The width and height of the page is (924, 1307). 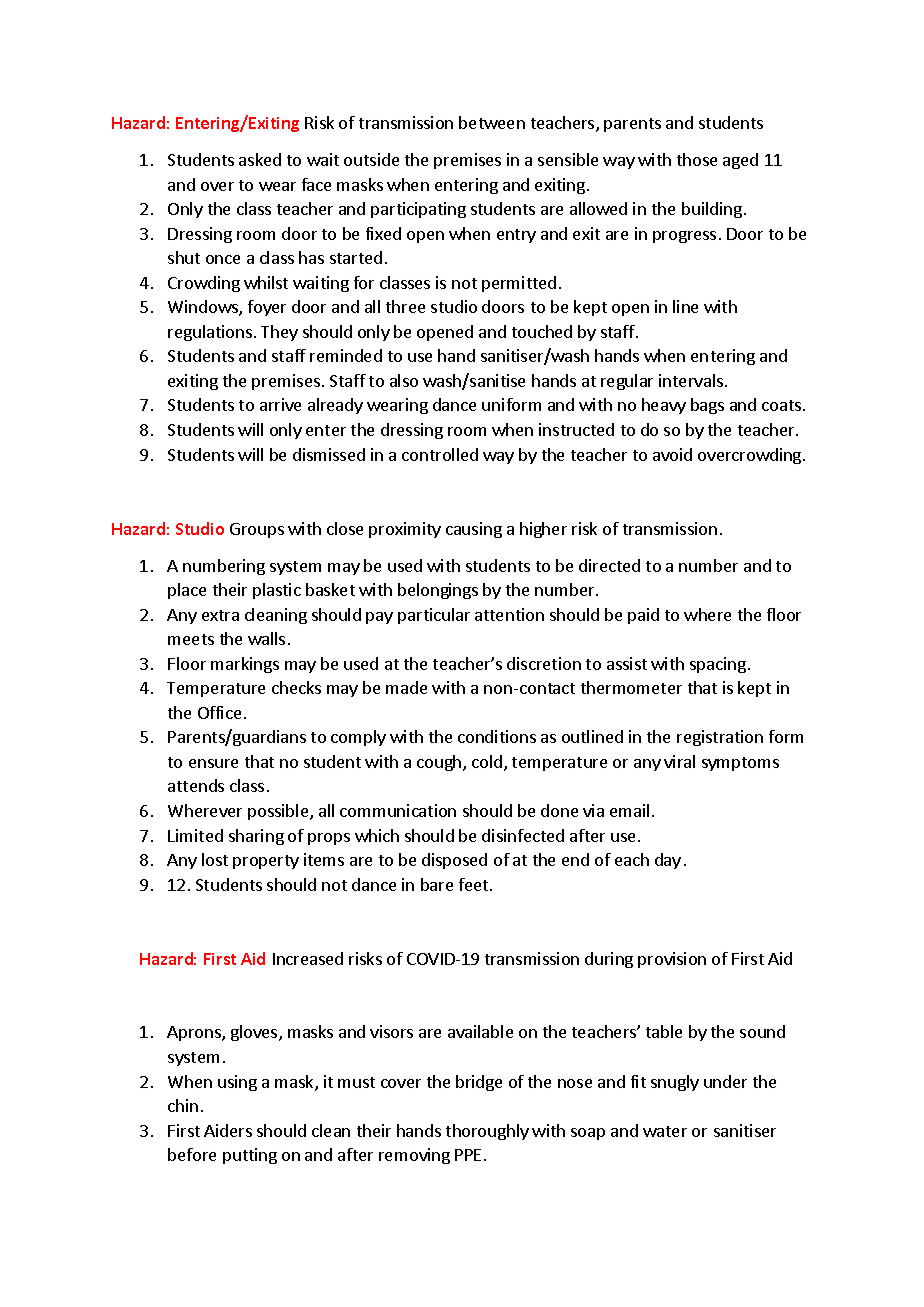 What do you see at coordinates (440, 454) in the page?
I see `controlled` at bounding box center [440, 454].
